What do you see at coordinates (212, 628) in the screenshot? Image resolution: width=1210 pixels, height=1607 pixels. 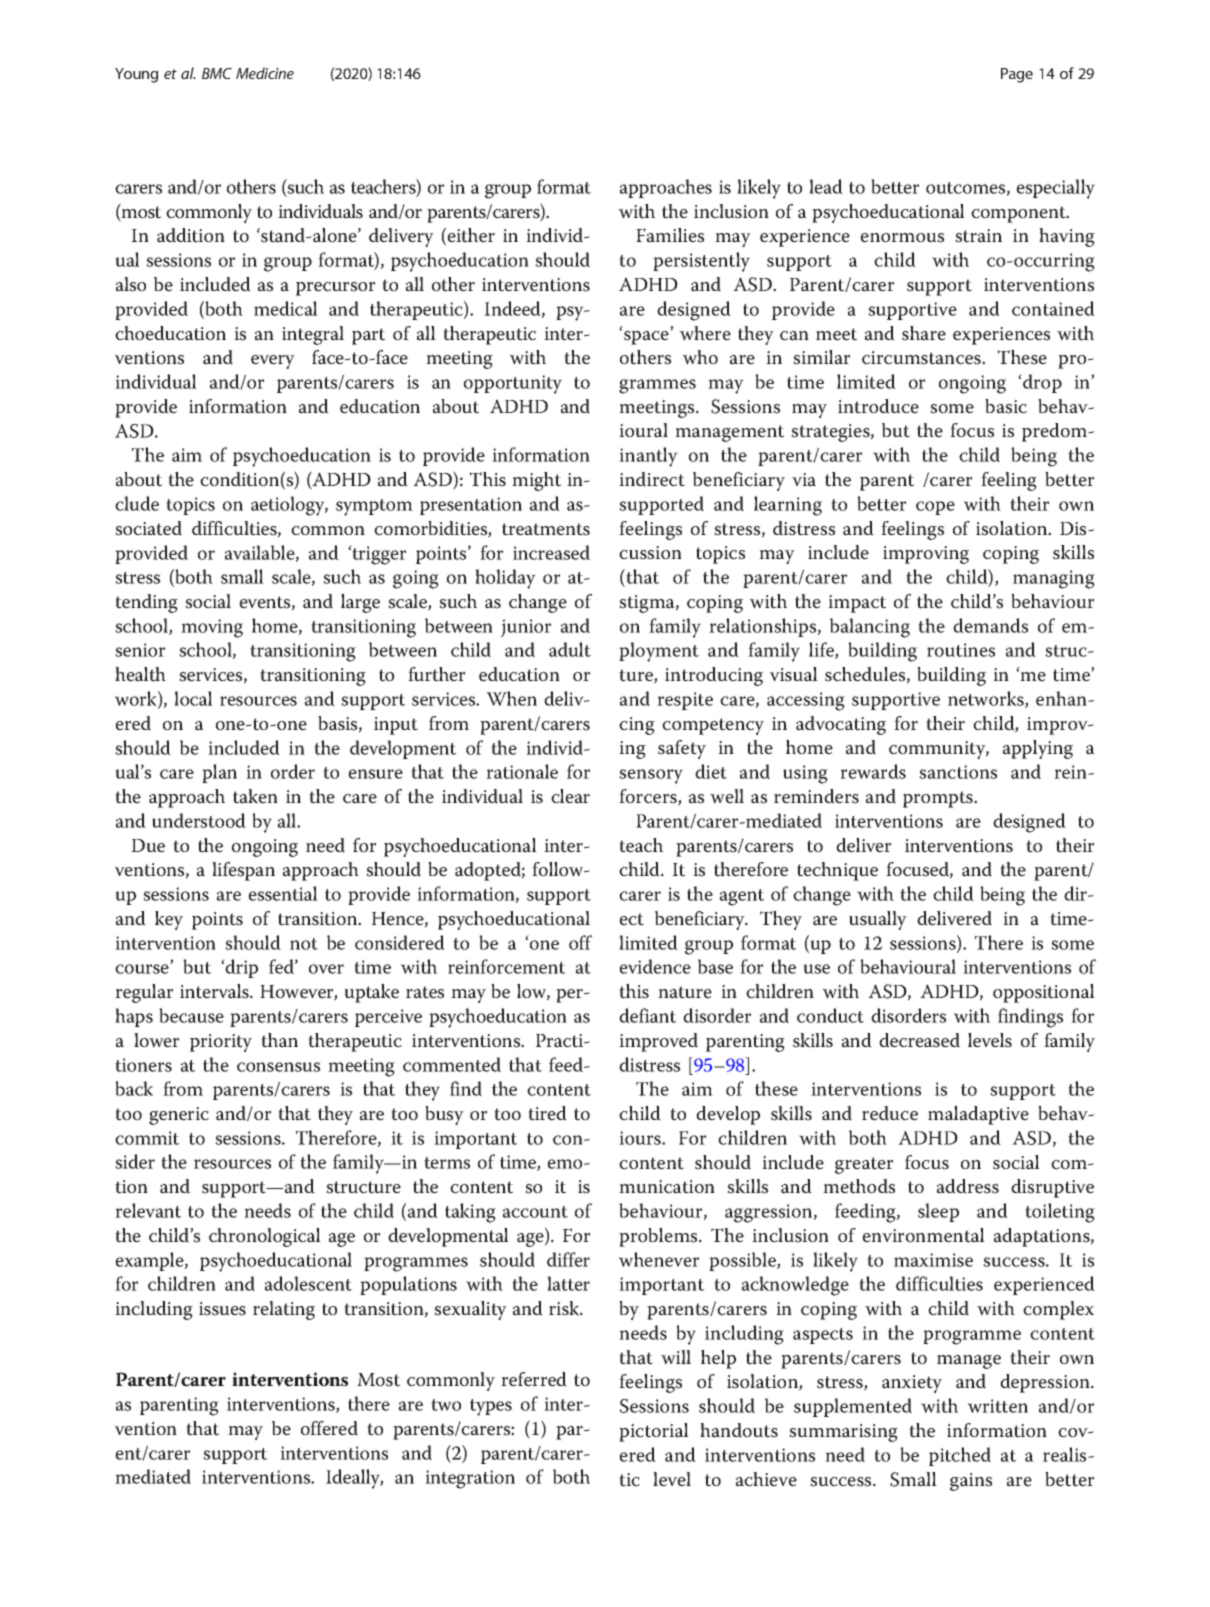 I see `moving` at bounding box center [212, 628].
